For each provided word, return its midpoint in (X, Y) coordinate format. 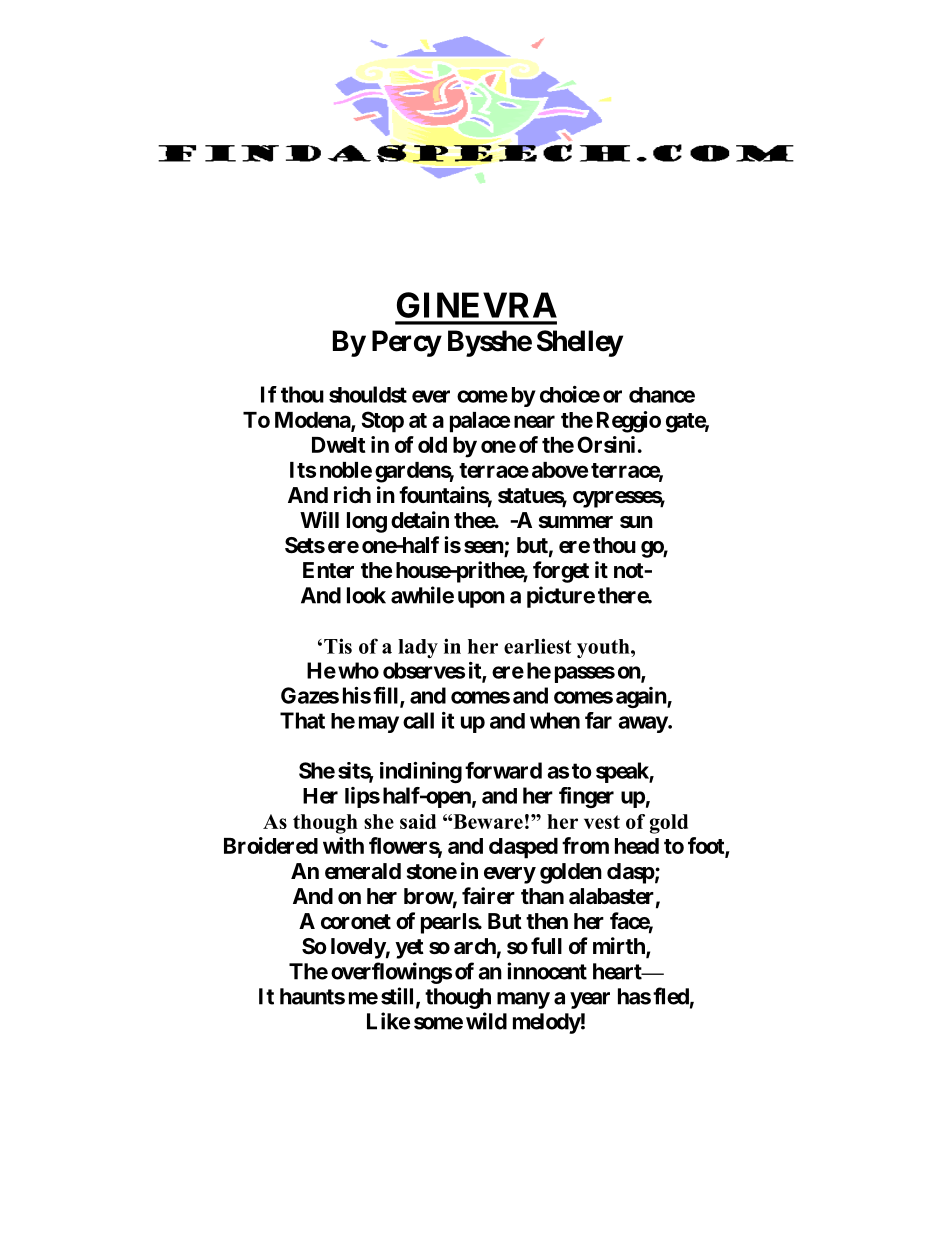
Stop (382, 422)
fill (387, 696)
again (642, 697)
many (523, 1000)
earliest (537, 646)
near (534, 421)
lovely (358, 948)
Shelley (580, 343)
